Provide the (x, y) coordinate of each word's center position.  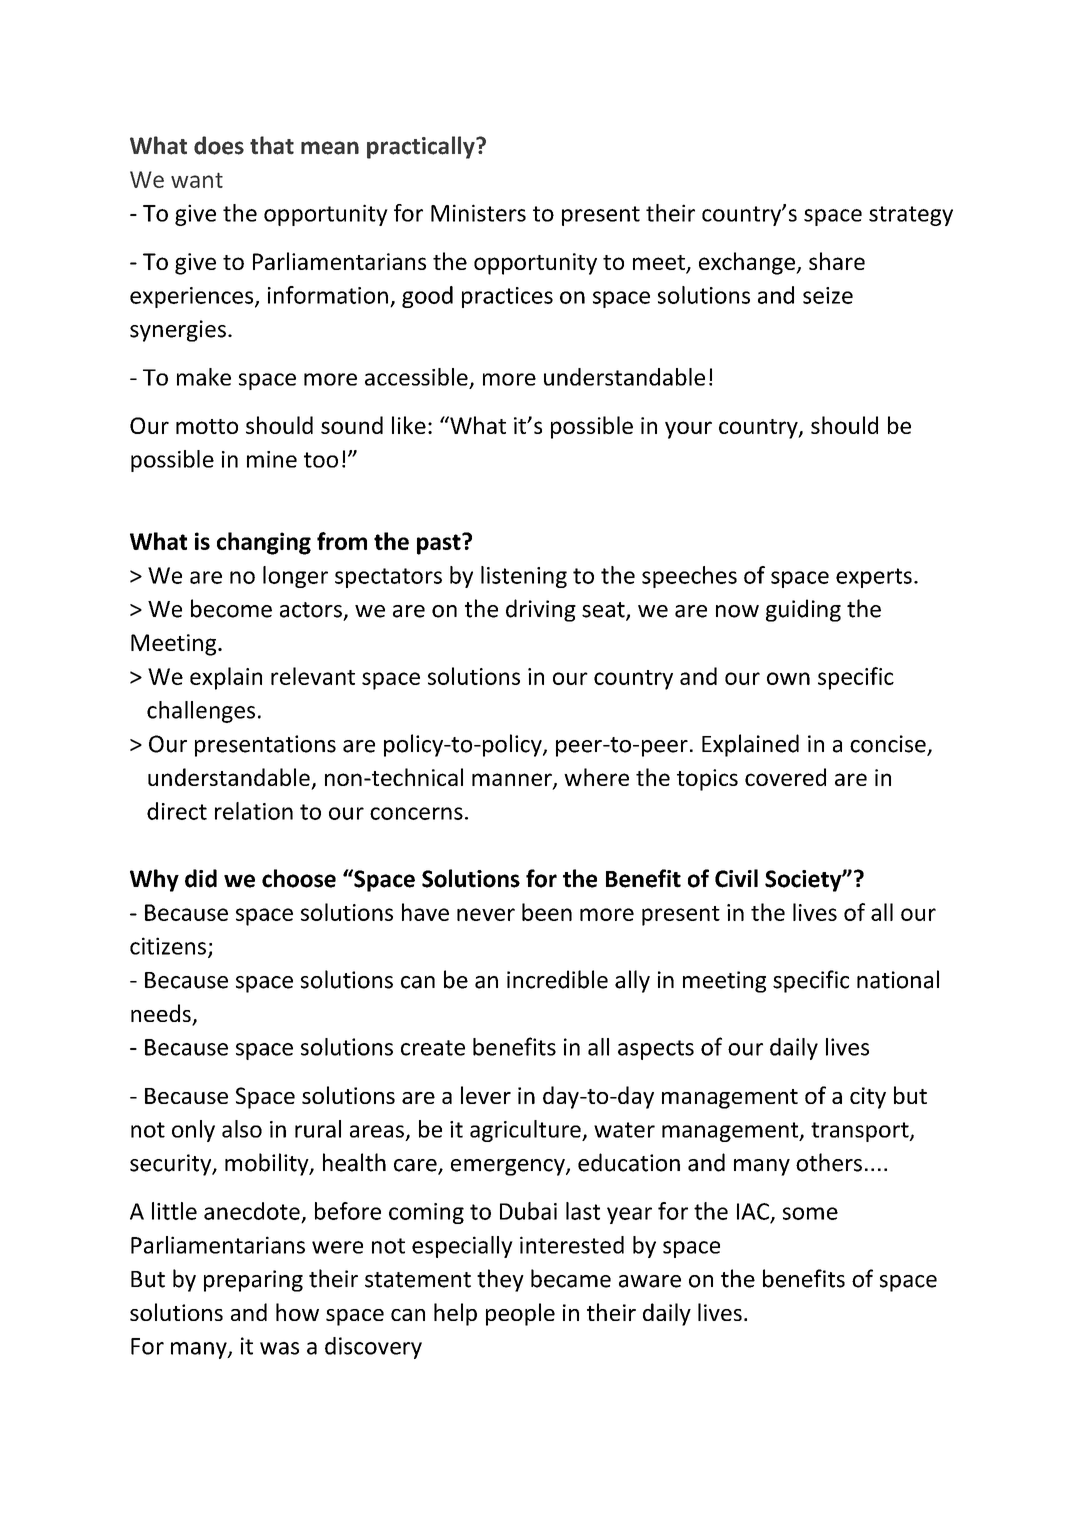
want (197, 180)
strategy (911, 216)
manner (513, 781)
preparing (253, 1281)
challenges (201, 712)
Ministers (478, 213)
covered (785, 777)
